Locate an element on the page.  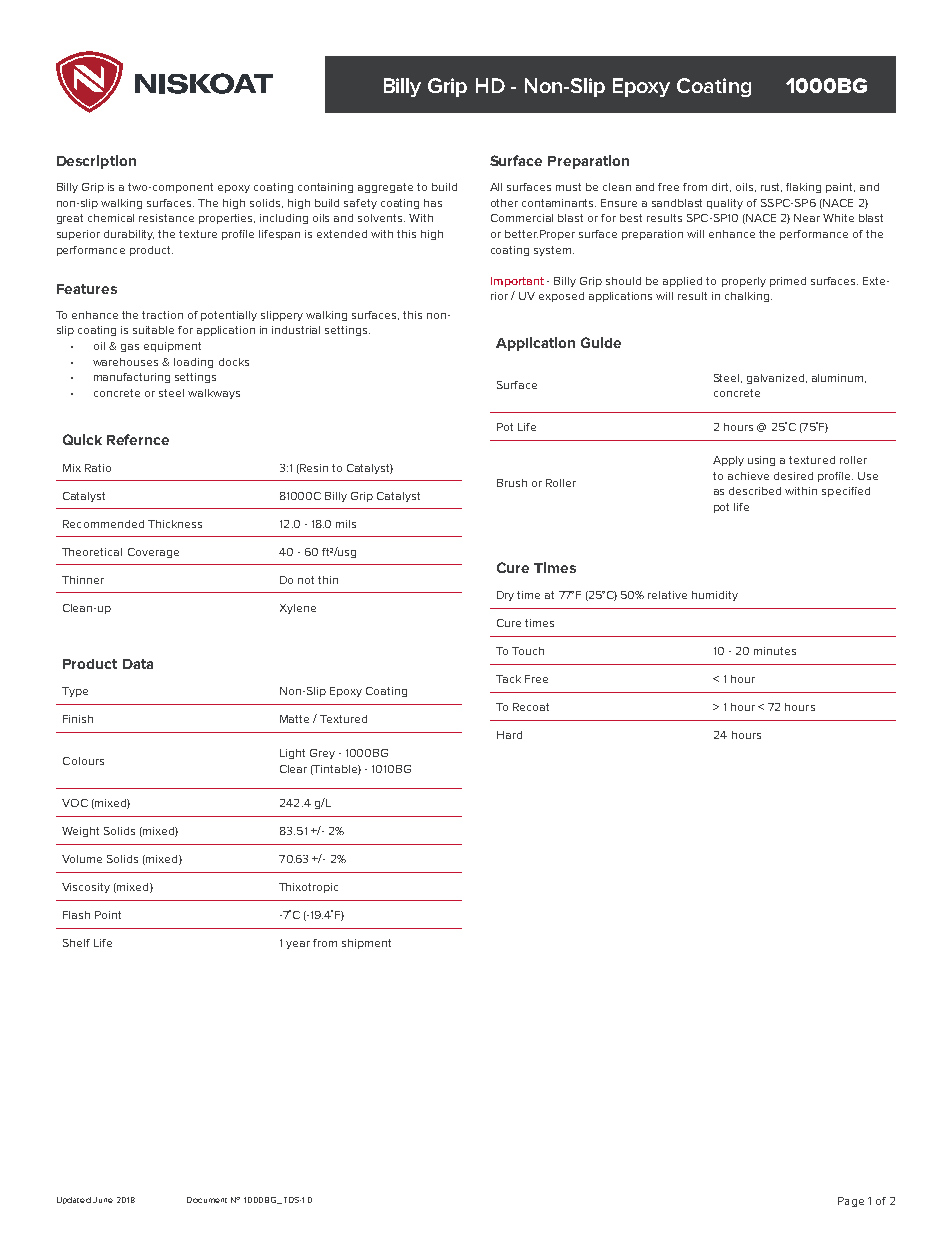
Page is located at coordinates (851, 1202).
